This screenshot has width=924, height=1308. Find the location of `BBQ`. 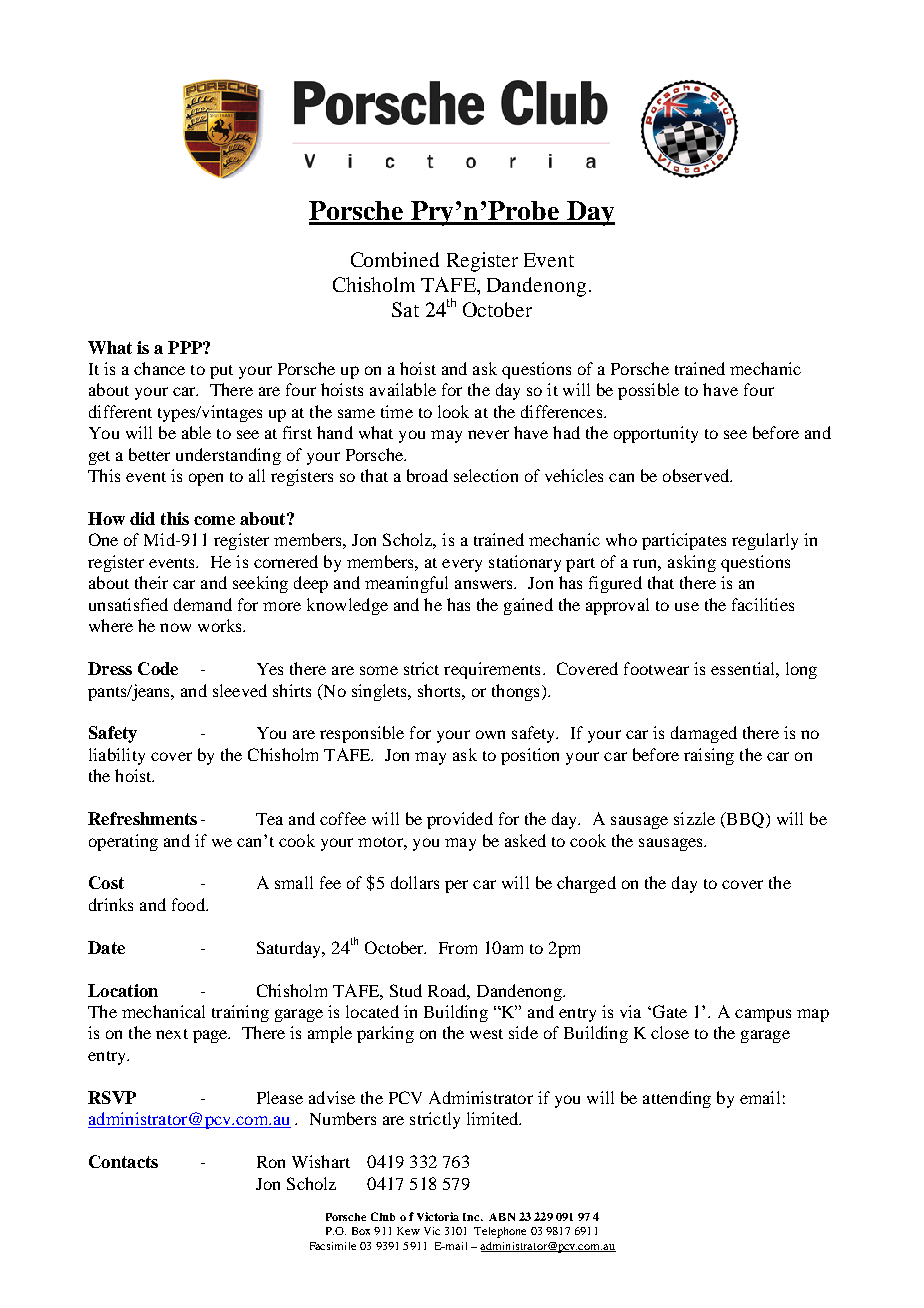

BBQ is located at coordinates (745, 820).
